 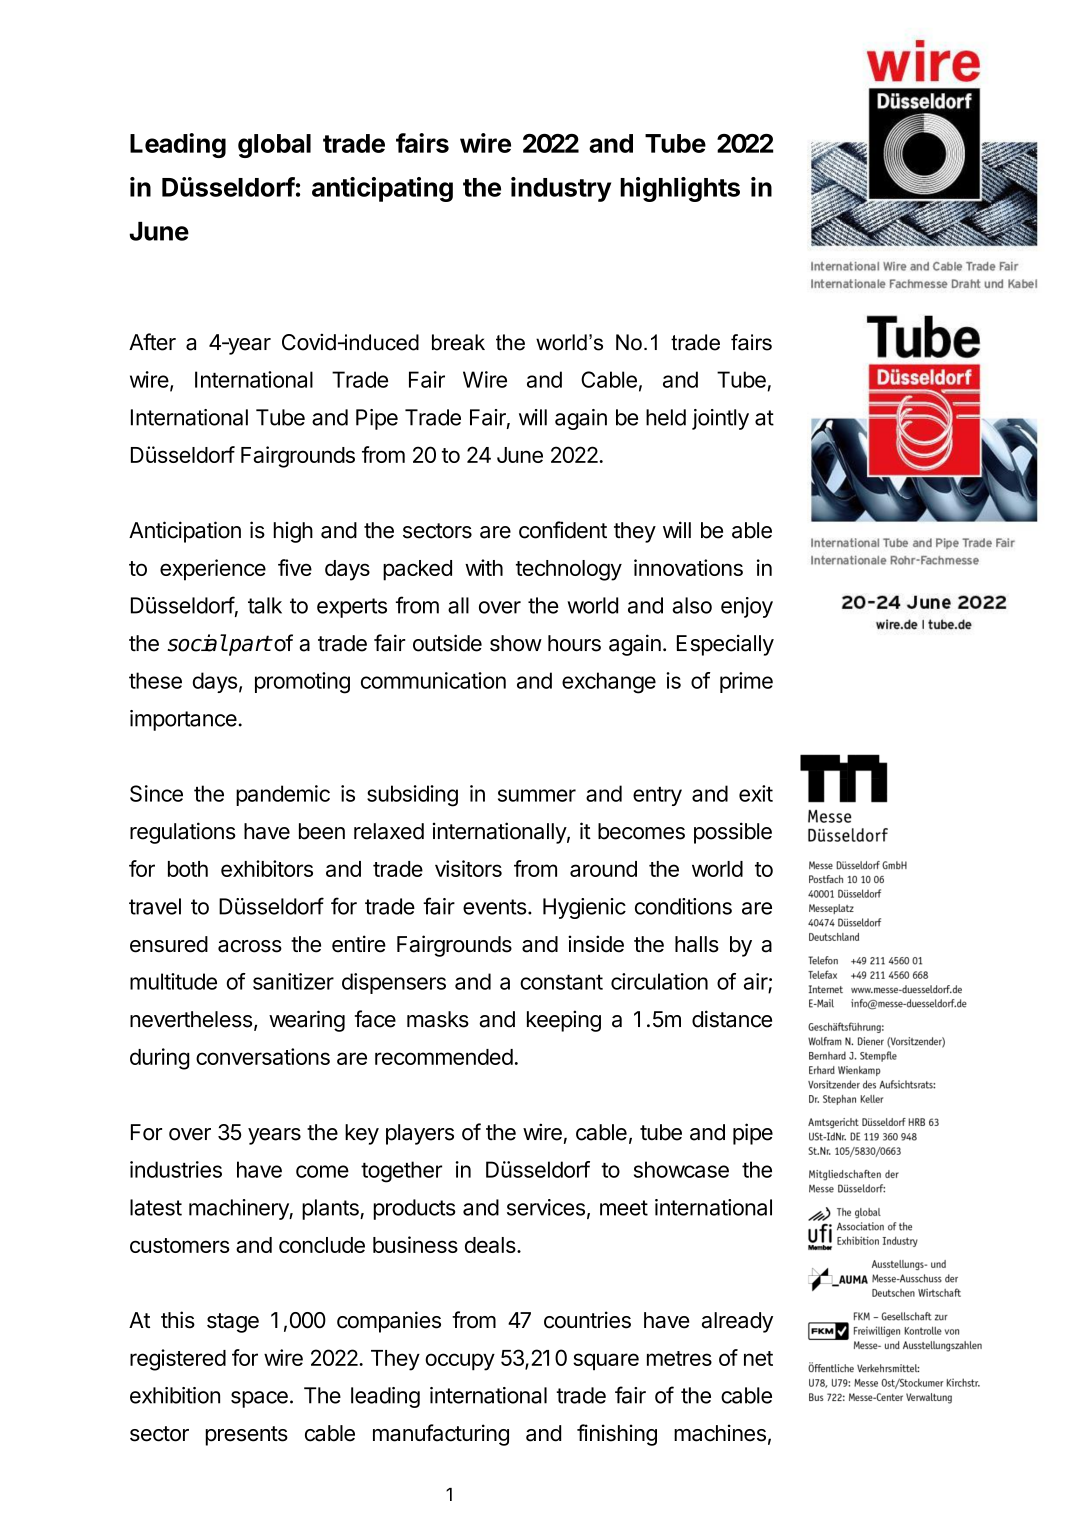 What do you see at coordinates (274, 146) in the screenshot?
I see `global` at bounding box center [274, 146].
